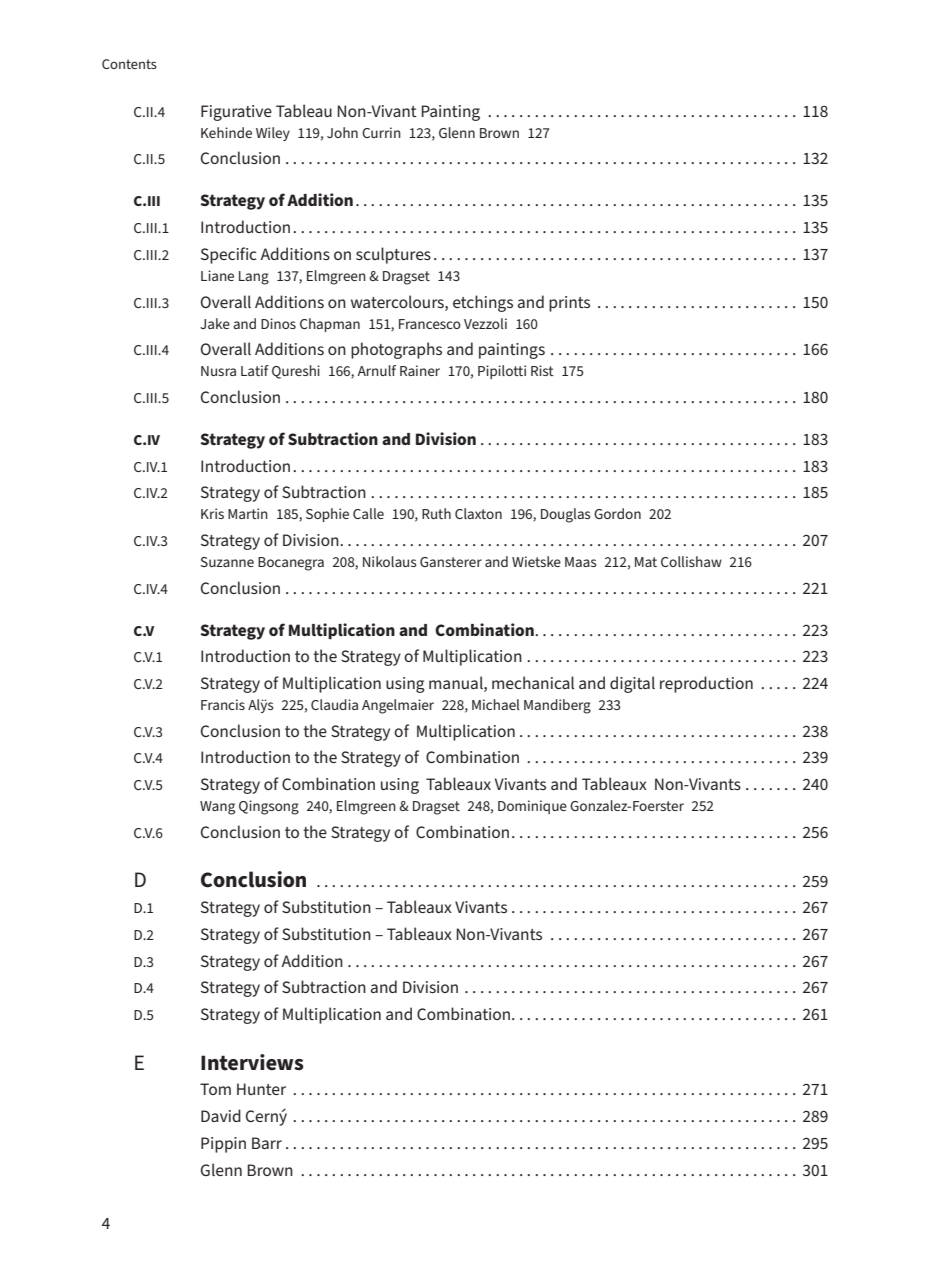  I want to click on etchings, so click(483, 303).
